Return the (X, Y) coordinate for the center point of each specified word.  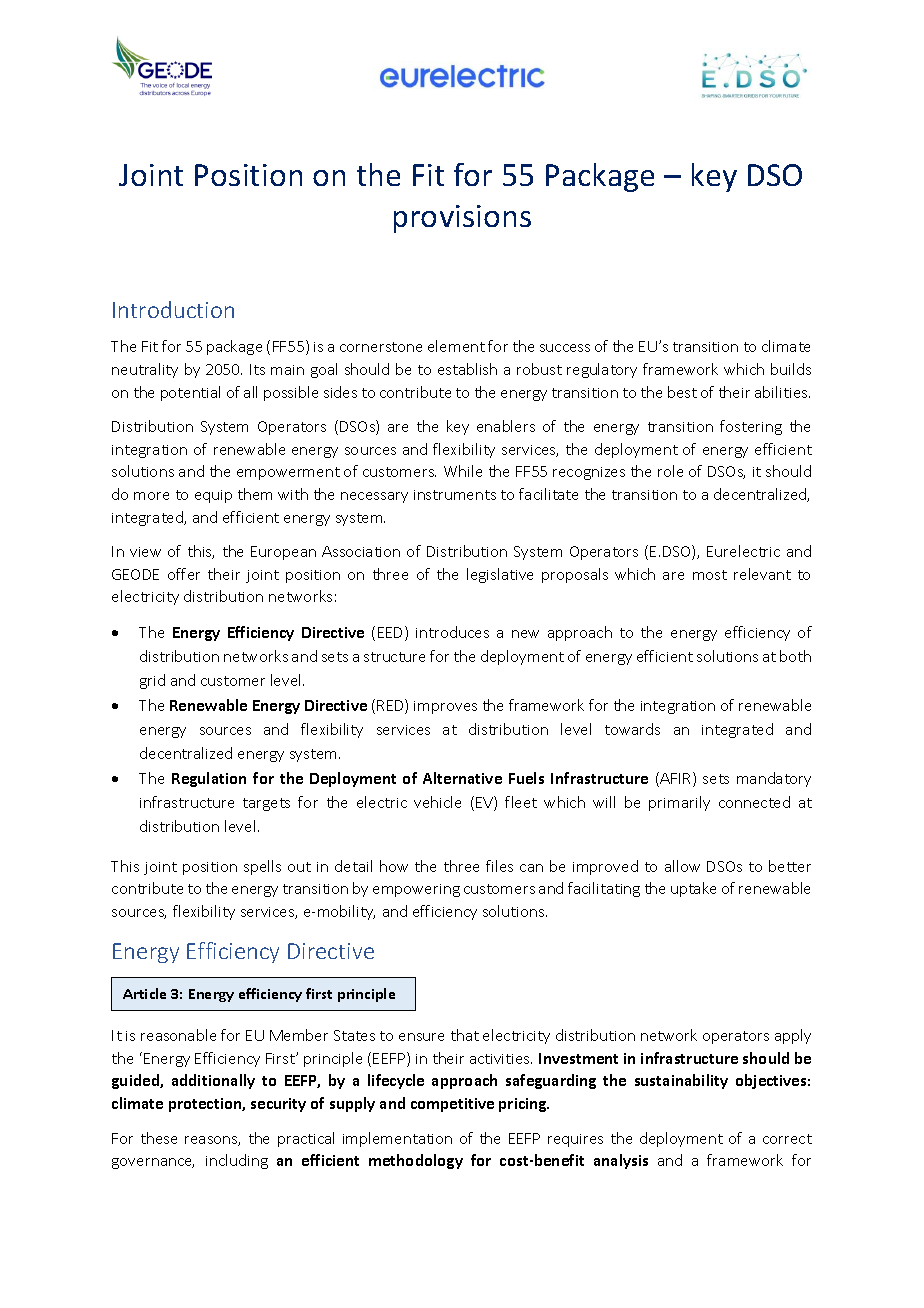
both (795, 656)
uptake (693, 889)
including (237, 1161)
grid (152, 681)
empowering (416, 890)
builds (791, 369)
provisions (462, 219)
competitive (452, 1105)
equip (213, 496)
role (670, 471)
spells (262, 867)
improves (445, 707)
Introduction (173, 309)
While (463, 471)
